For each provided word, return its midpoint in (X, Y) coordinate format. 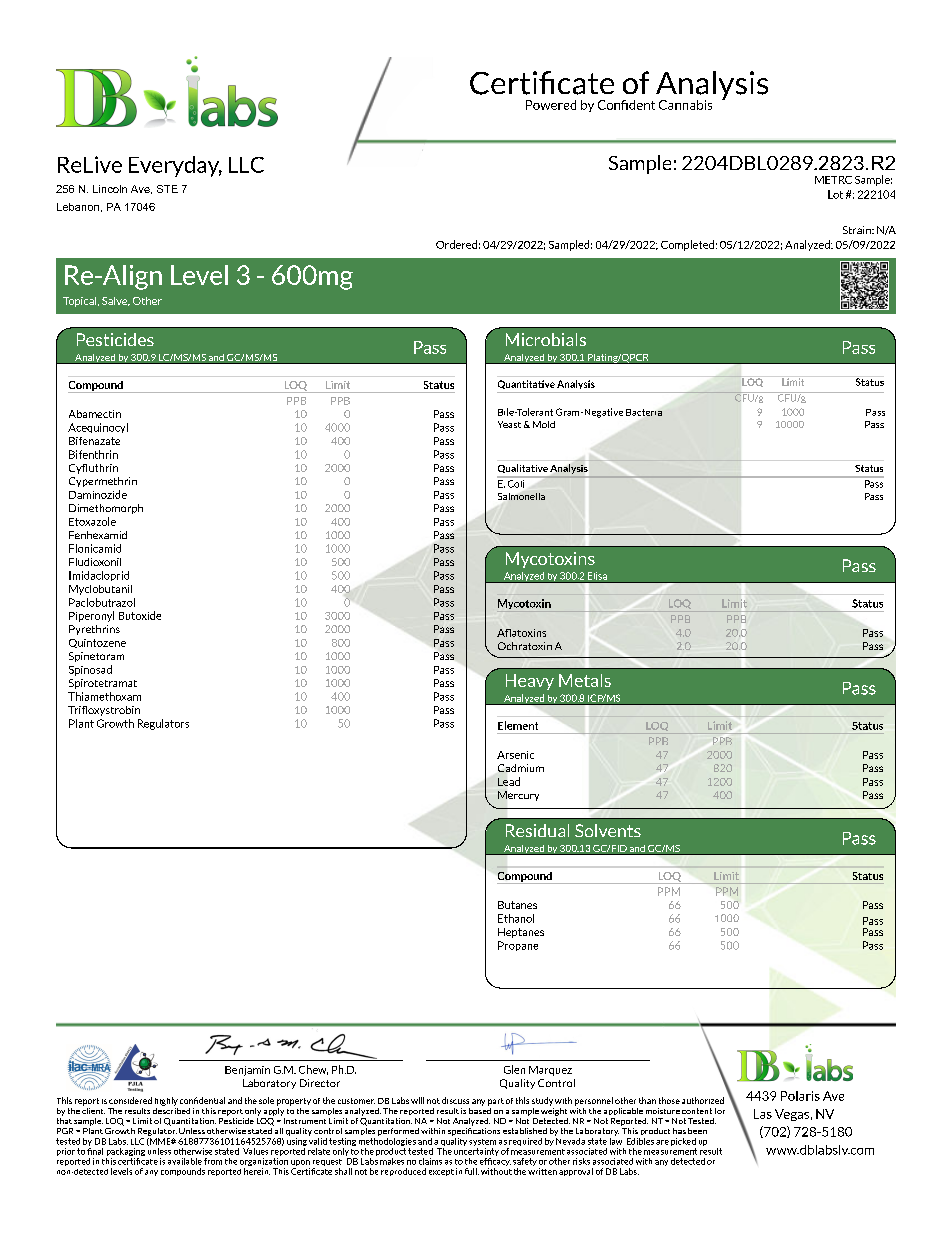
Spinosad (90, 670)
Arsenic (515, 755)
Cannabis (685, 105)
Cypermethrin (103, 482)
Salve (116, 301)
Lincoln (110, 189)
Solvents (608, 830)
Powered (551, 105)
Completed (687, 245)
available (185, 1161)
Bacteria (644, 412)
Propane (518, 946)
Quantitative (526, 384)
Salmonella (521, 496)
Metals (585, 680)
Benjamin (247, 1071)
